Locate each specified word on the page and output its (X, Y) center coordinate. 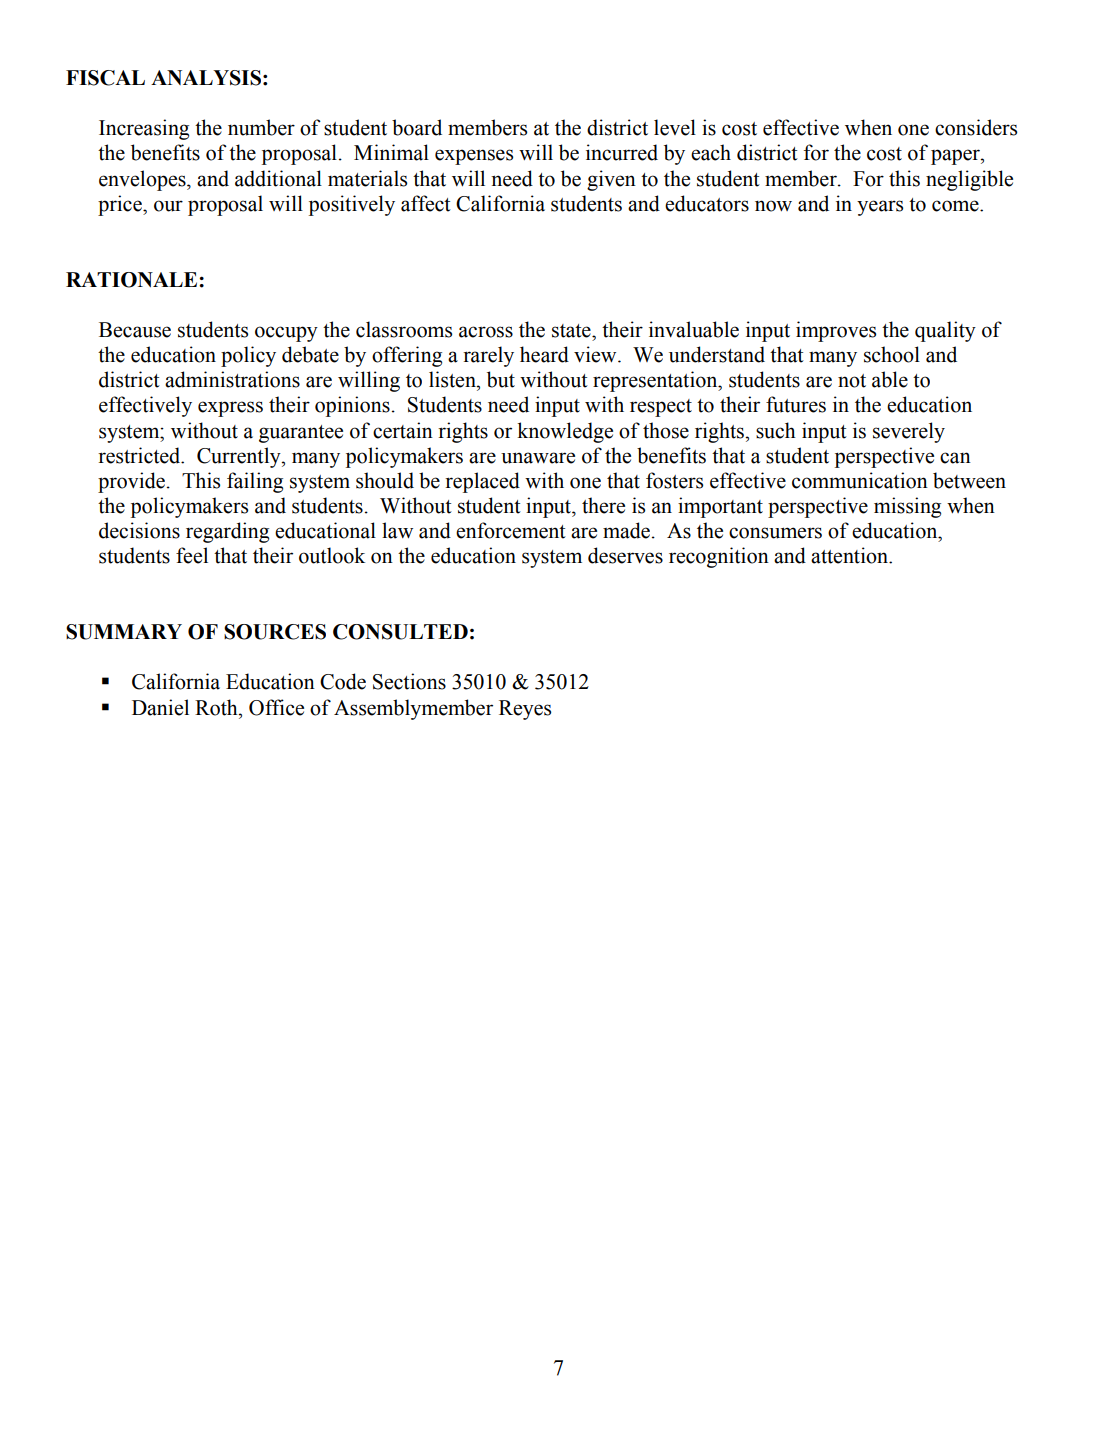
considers (976, 127)
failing (255, 482)
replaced (482, 482)
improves (836, 331)
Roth (217, 707)
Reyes (525, 710)
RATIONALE (133, 280)
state (572, 331)
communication (860, 480)
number (261, 127)
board (417, 127)
